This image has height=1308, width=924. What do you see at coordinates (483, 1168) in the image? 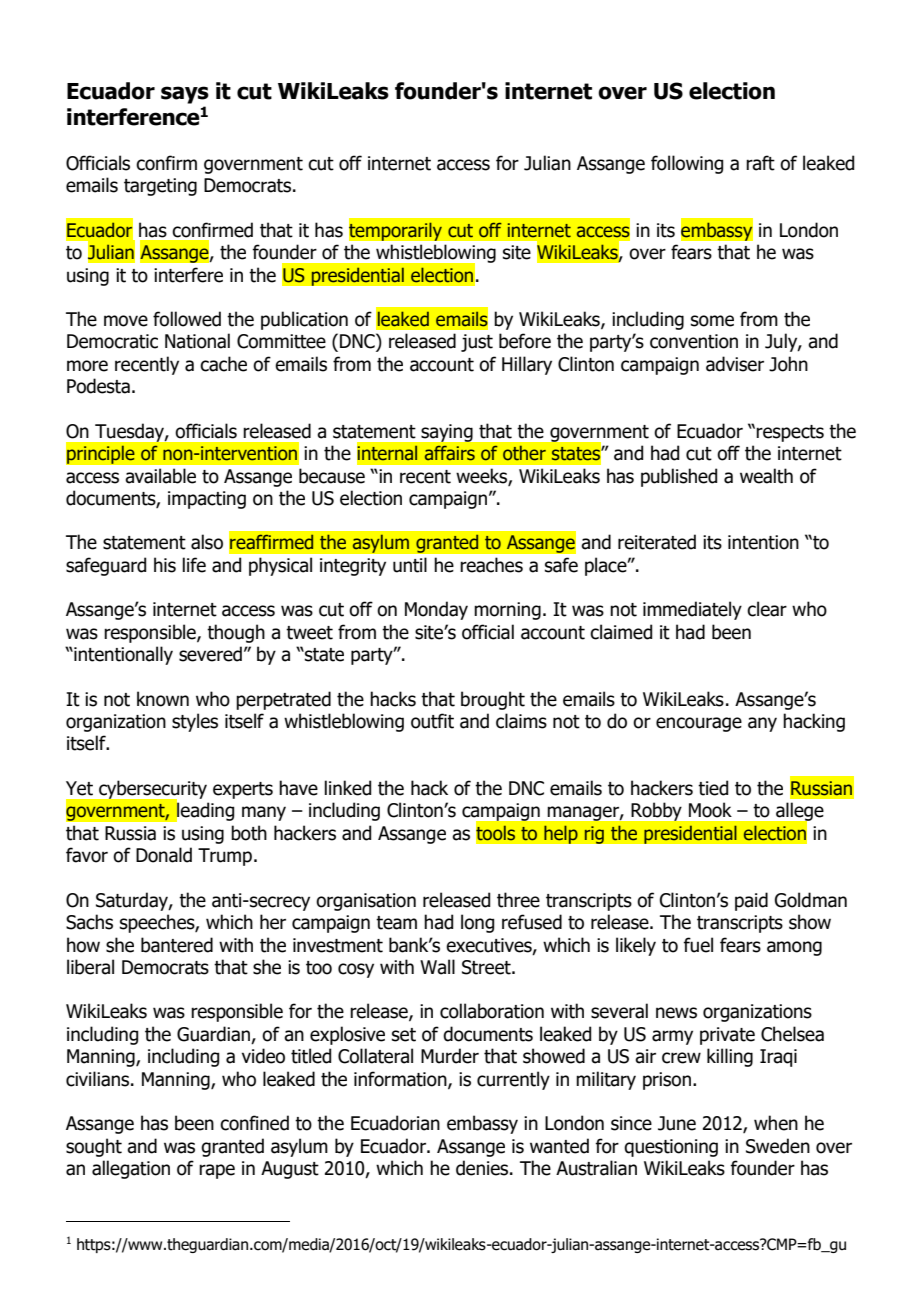
I see `denies` at bounding box center [483, 1168].
